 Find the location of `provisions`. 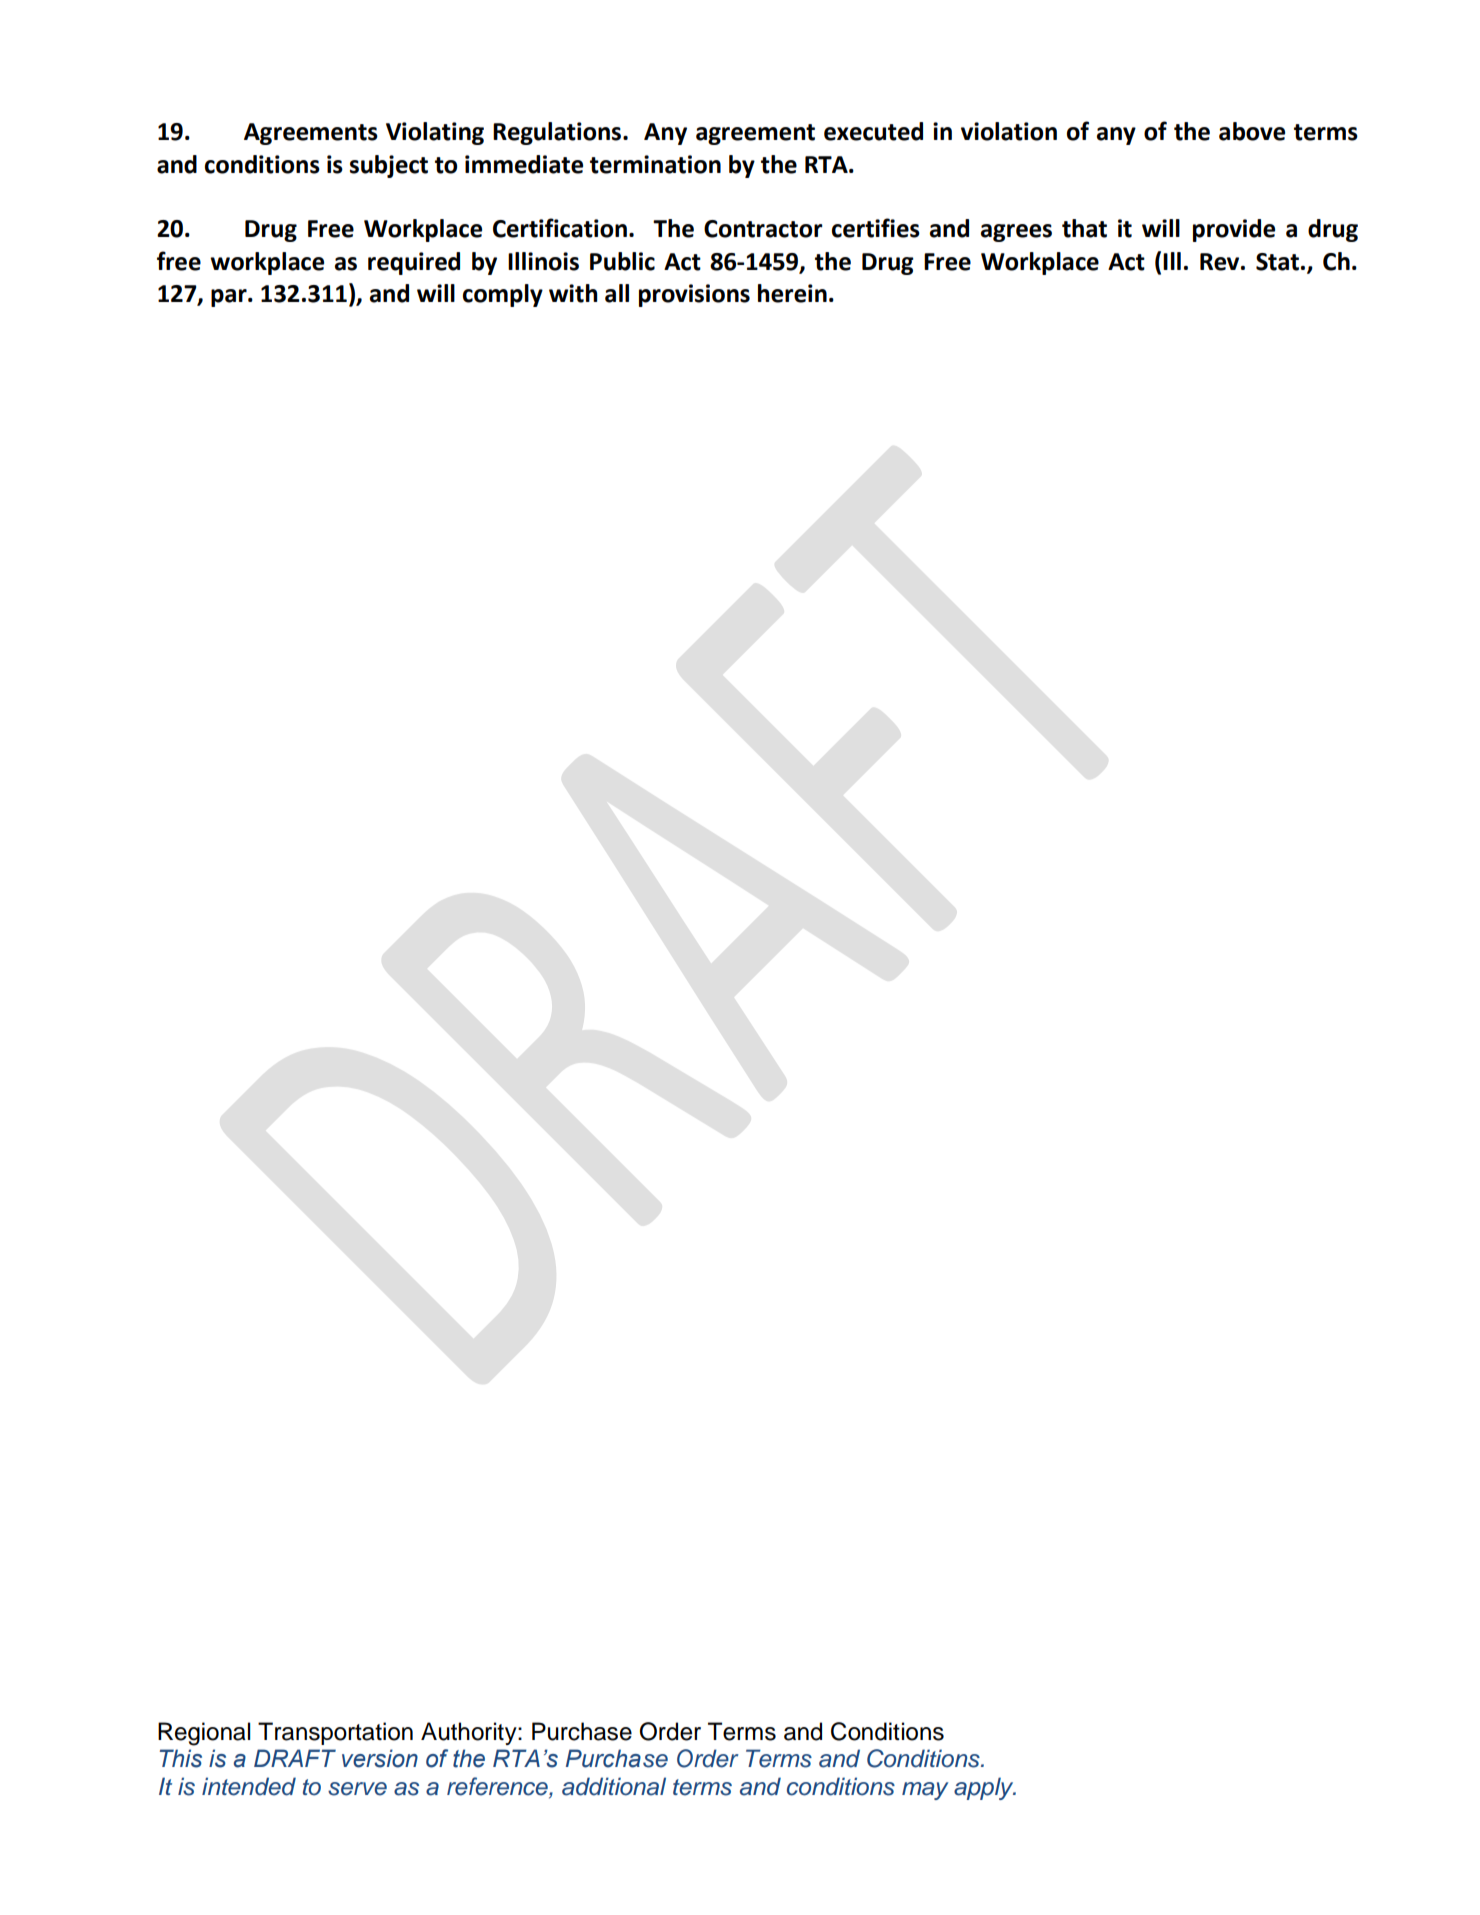

provisions is located at coordinates (694, 295).
